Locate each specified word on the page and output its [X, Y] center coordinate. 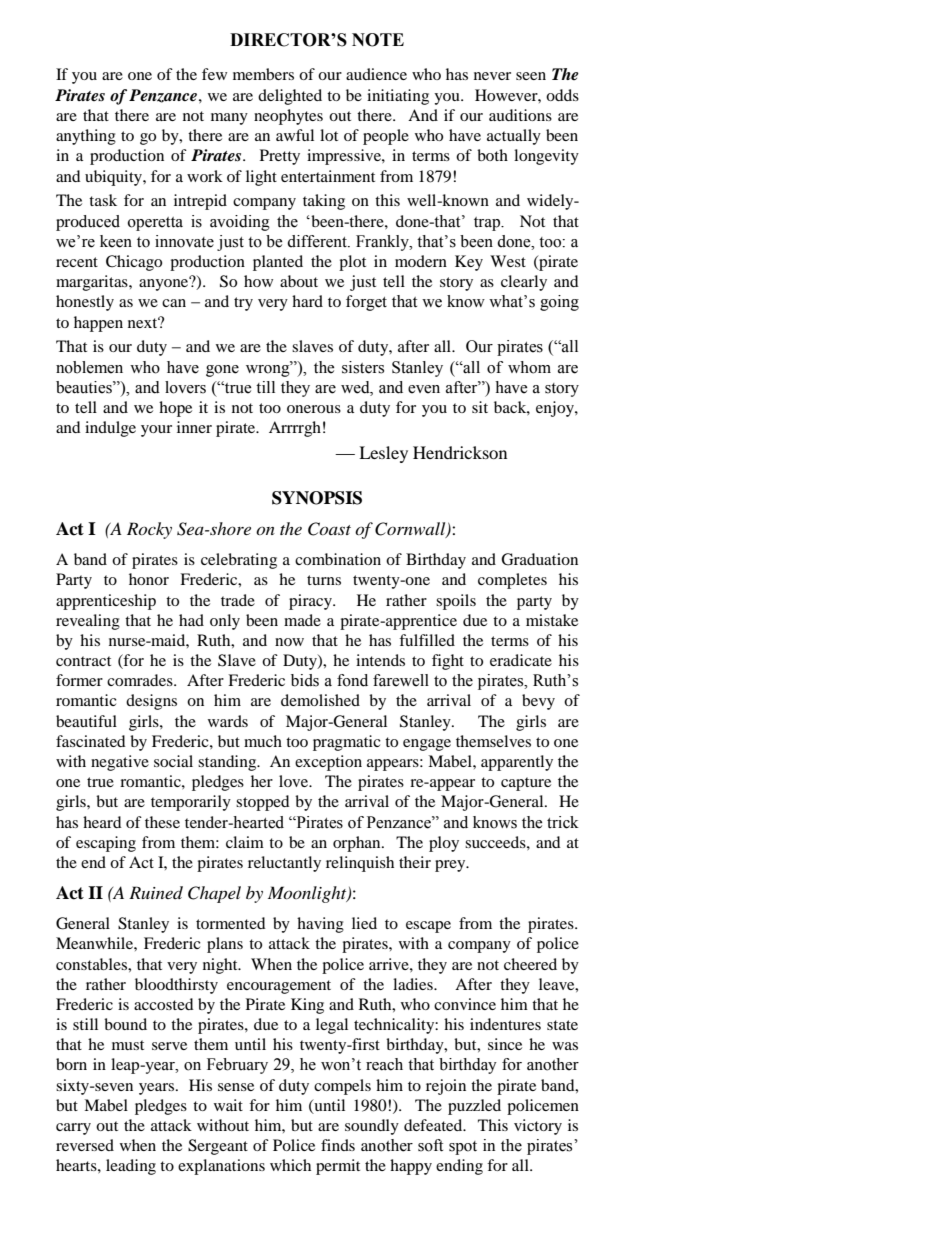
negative [120, 763]
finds [338, 1145]
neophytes [288, 117]
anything [86, 137]
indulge [110, 429]
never [492, 76]
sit [480, 407]
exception [328, 763]
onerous [314, 409]
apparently [517, 763]
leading [131, 1167]
